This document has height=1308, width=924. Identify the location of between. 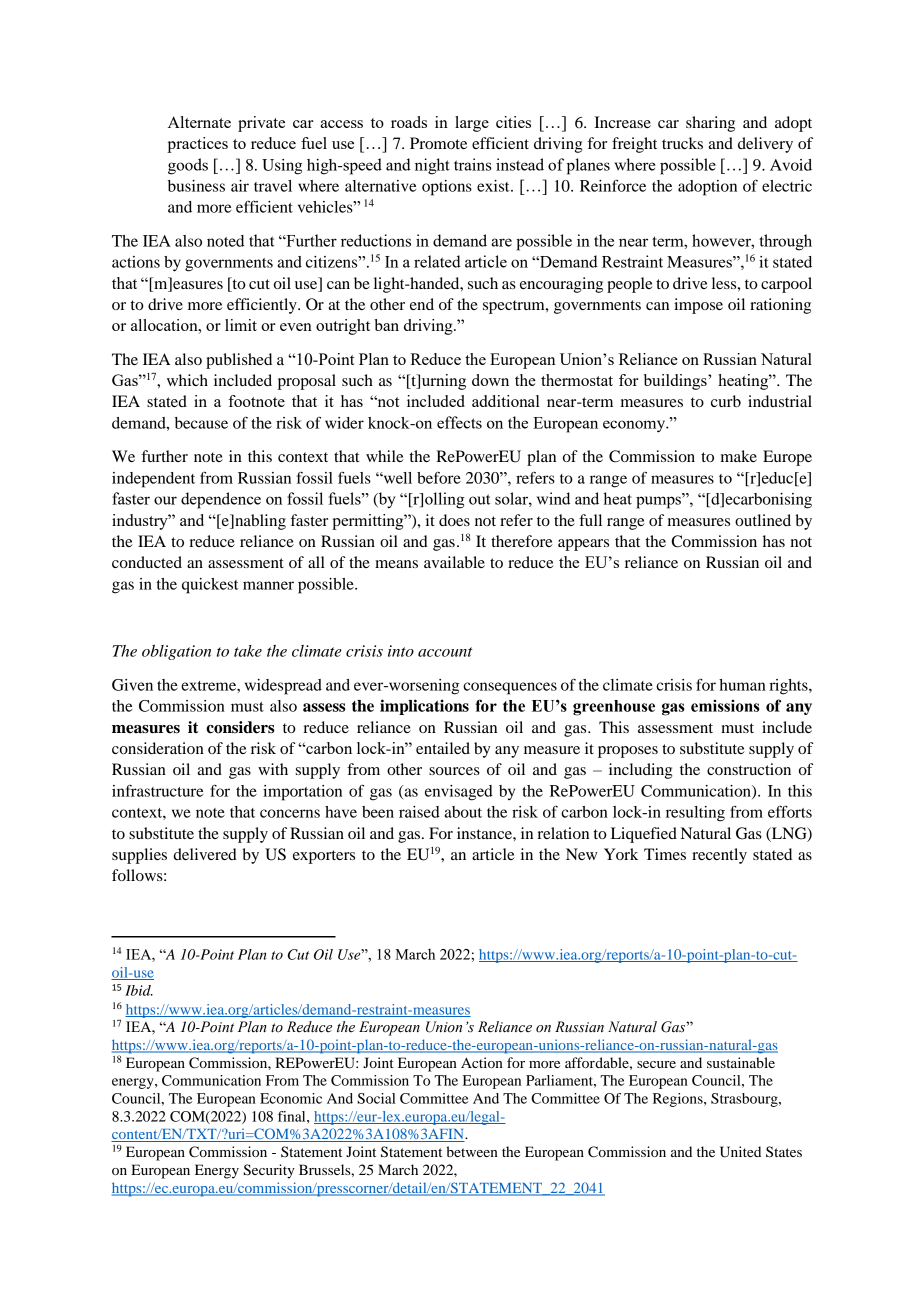
(472, 1151).
